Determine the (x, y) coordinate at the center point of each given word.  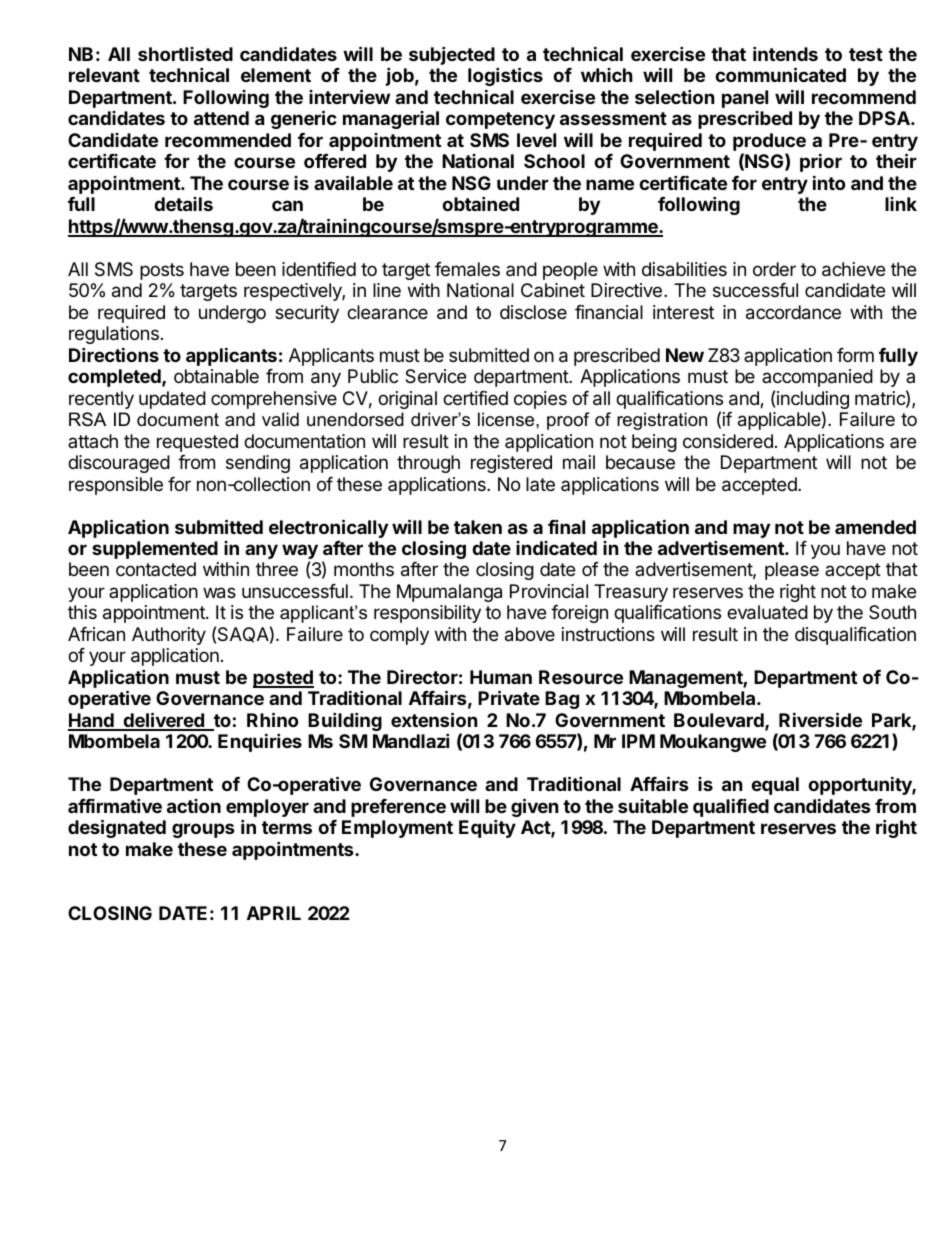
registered (511, 464)
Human (501, 677)
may (751, 530)
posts (162, 271)
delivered (163, 721)
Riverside (820, 719)
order (774, 269)
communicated (780, 74)
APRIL (274, 913)
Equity (487, 828)
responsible (116, 486)
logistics (505, 76)
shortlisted (185, 54)
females (467, 269)
